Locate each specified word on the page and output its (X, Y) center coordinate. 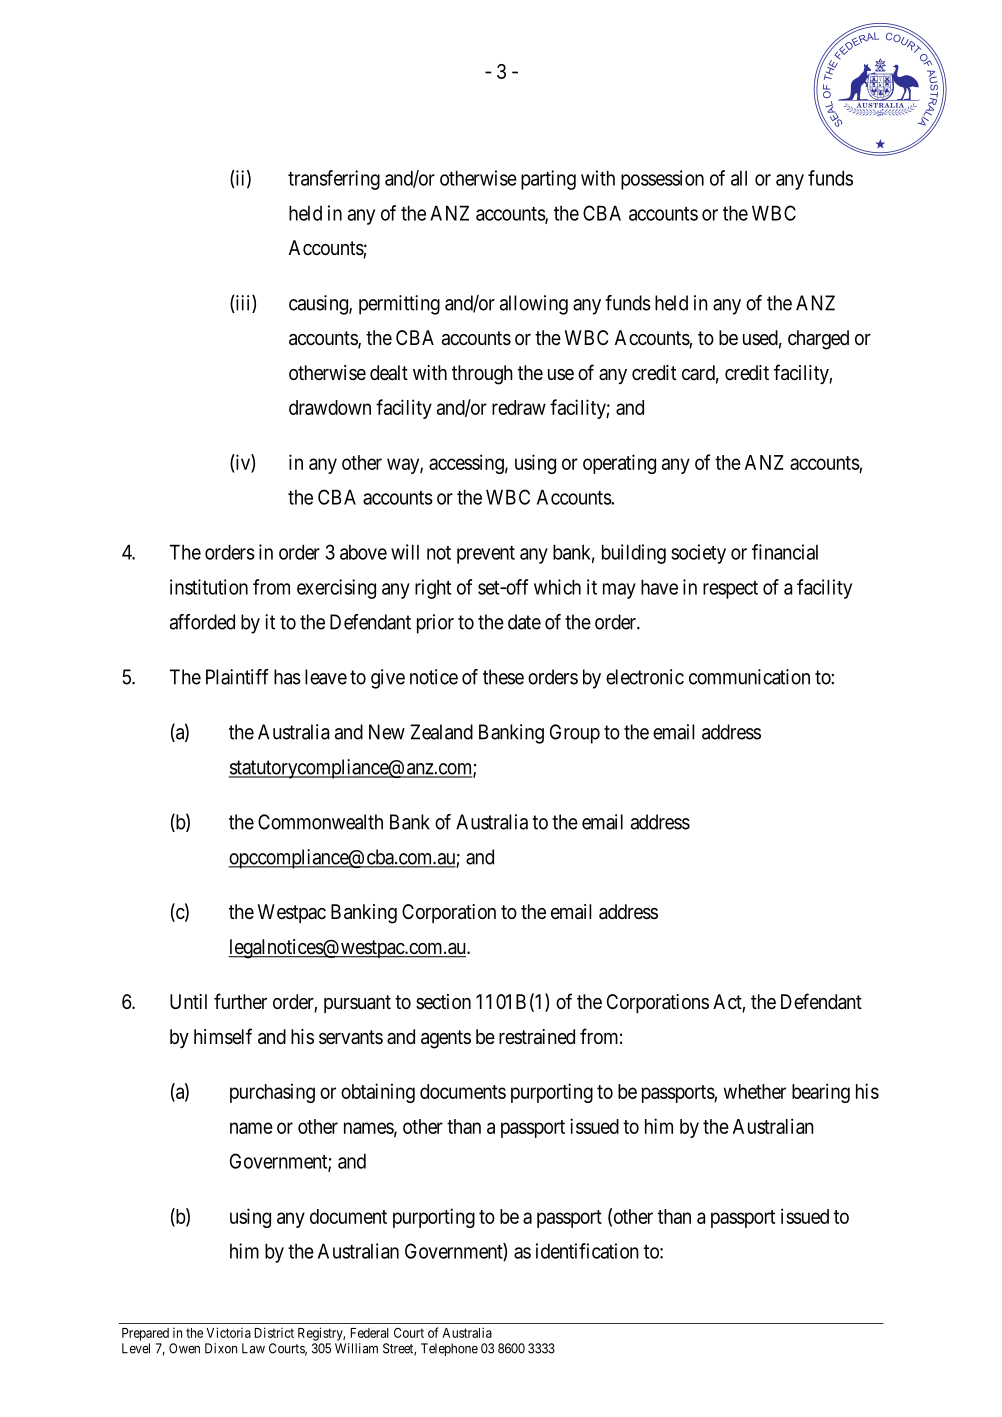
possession (662, 180)
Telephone (449, 1349)
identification (587, 1251)
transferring (334, 180)
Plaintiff (237, 677)
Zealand (442, 732)
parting (548, 180)
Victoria (228, 1332)
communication (749, 677)
